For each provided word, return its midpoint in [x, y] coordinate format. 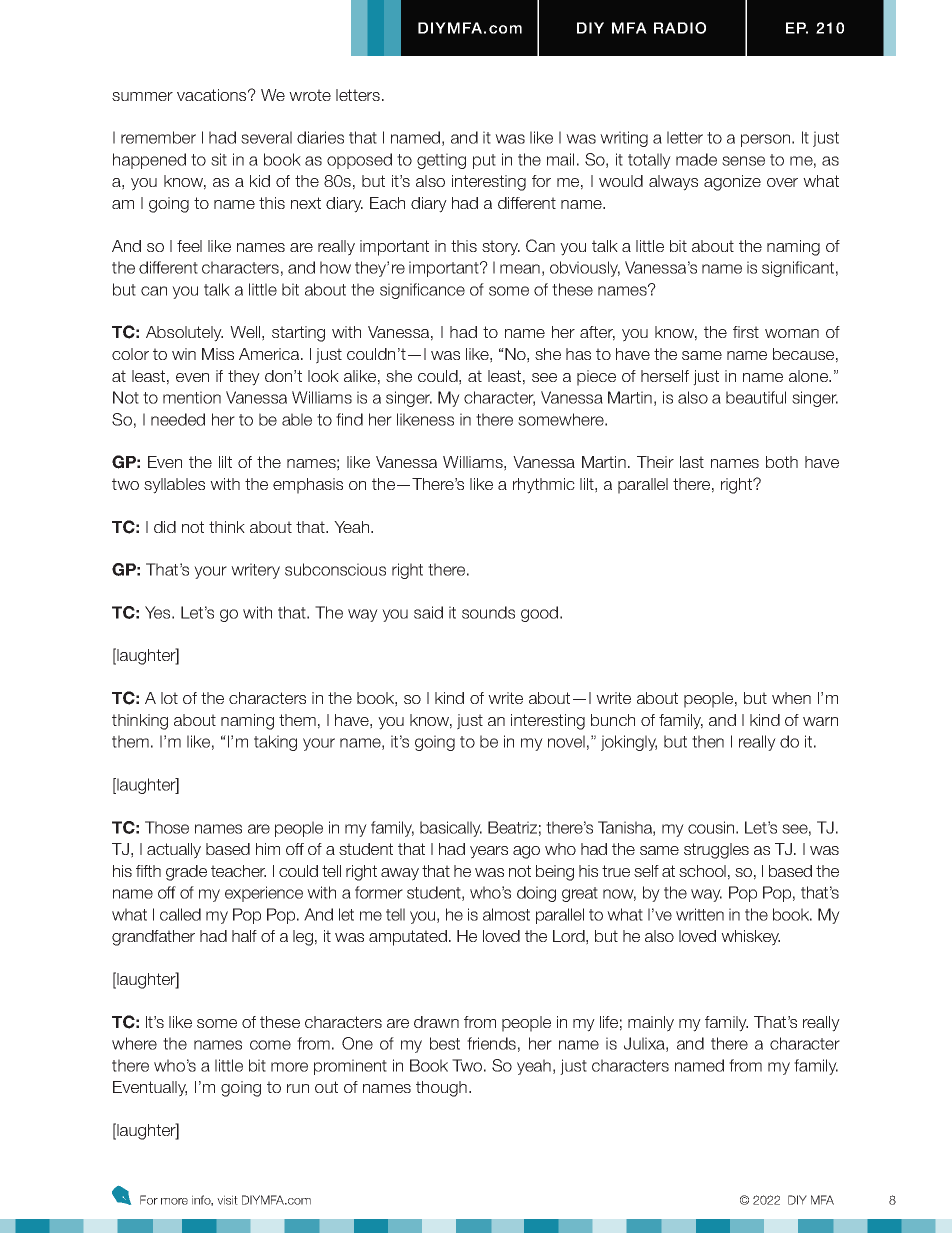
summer [142, 96]
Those [167, 827]
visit [227, 1200]
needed [178, 419]
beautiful [756, 397]
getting [441, 161]
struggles [716, 851]
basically [451, 829]
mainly [651, 1024]
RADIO [680, 28]
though [443, 1089]
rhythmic [544, 486]
